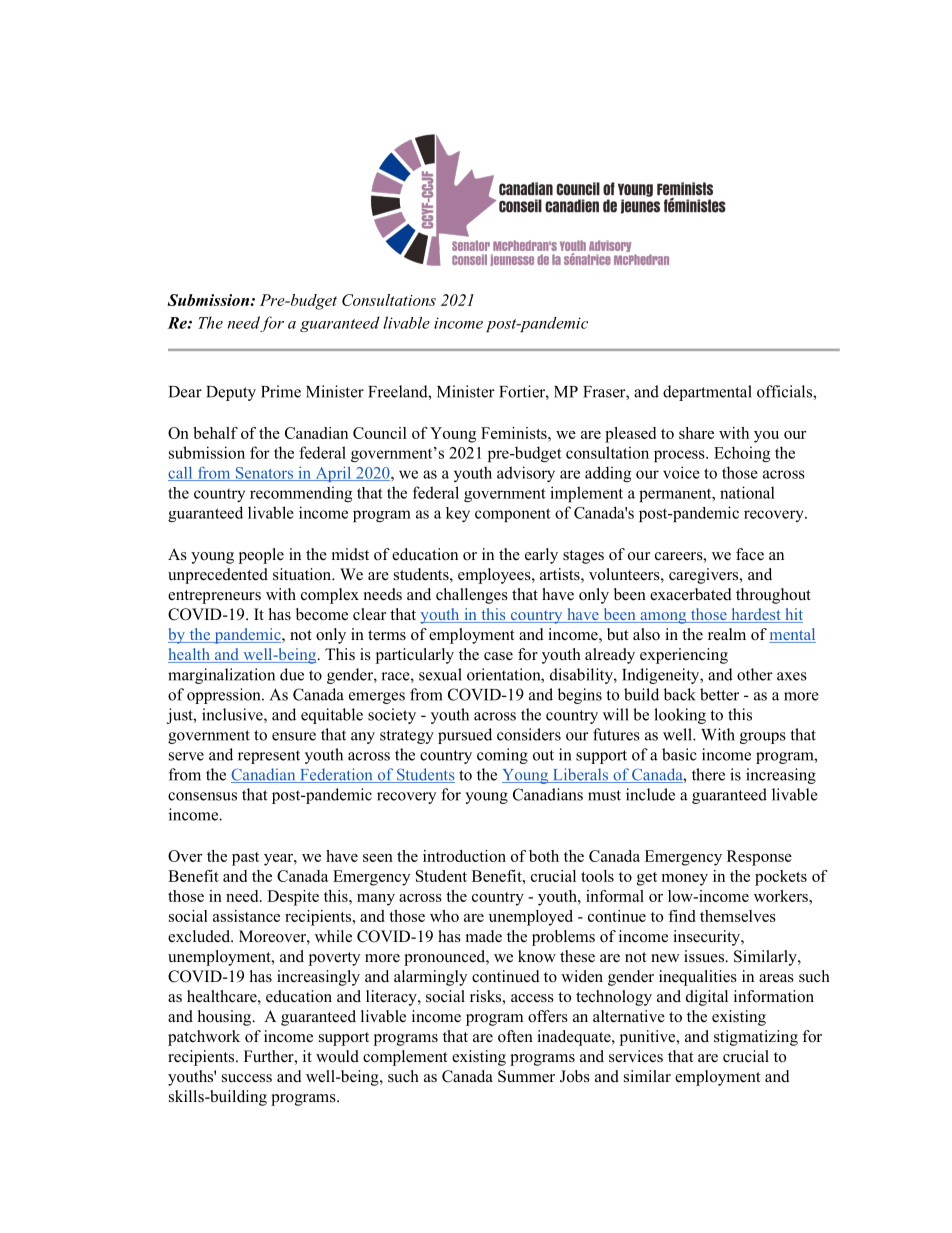 Image resolution: width=952 pixels, height=1233 pixels. I want to click on pursued, so click(465, 736).
